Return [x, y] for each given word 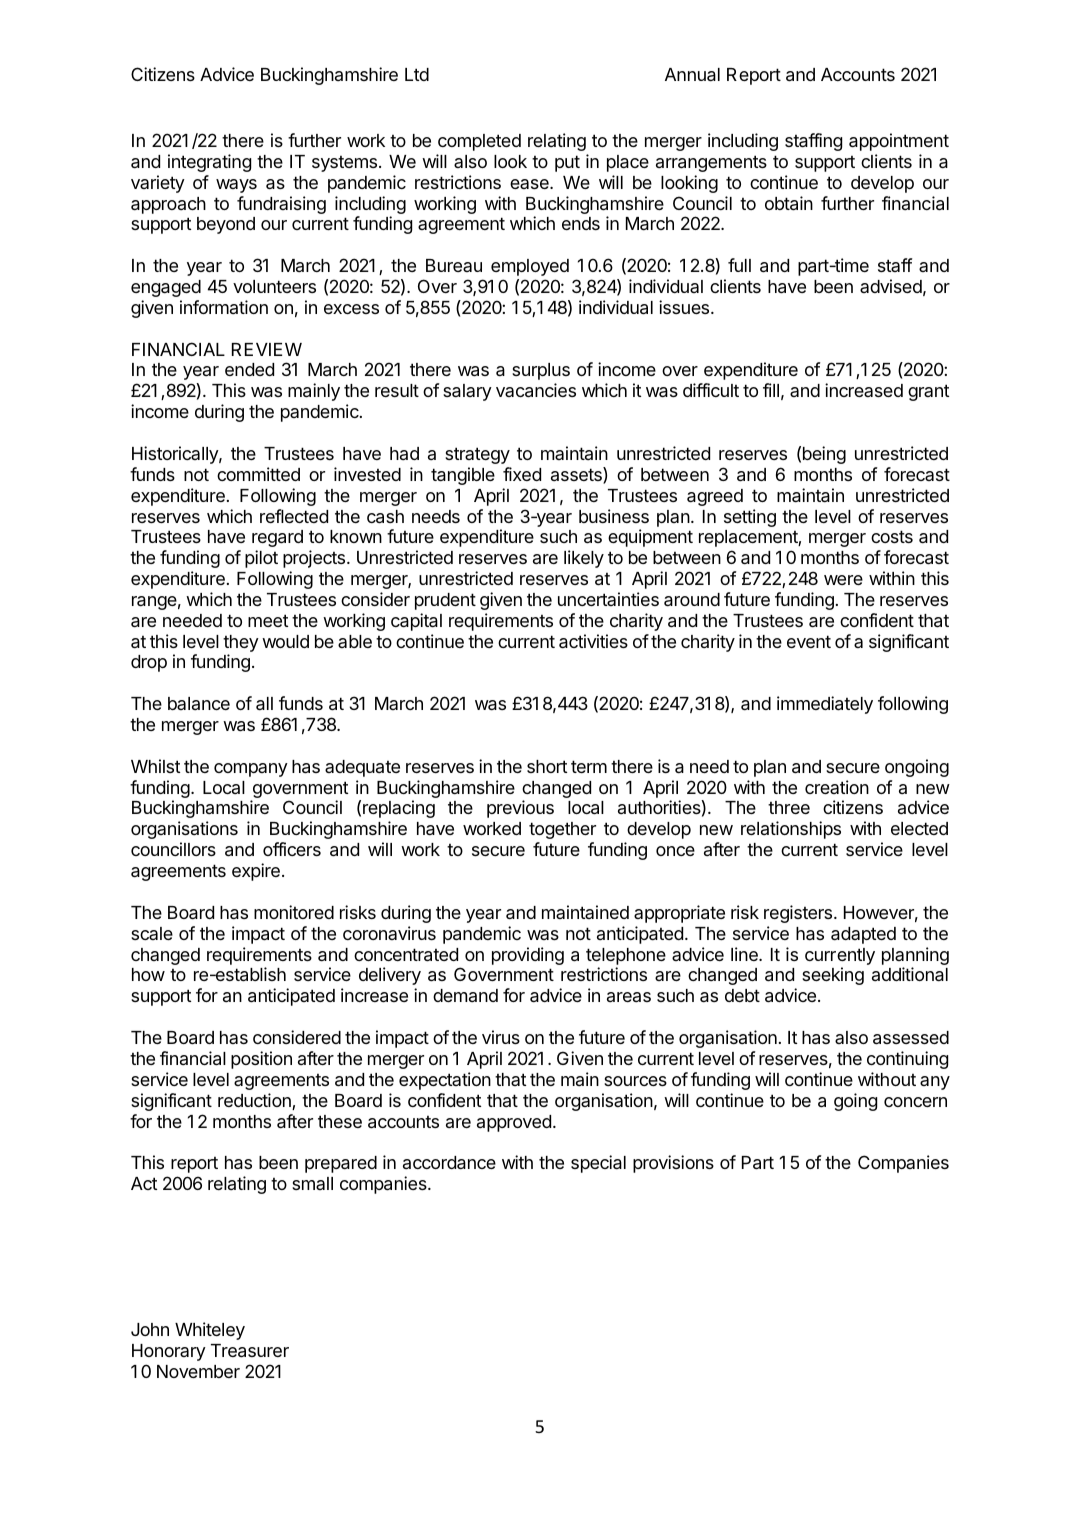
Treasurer [250, 1351]
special [598, 1164]
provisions [673, 1164]
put [567, 163]
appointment [899, 142]
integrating [209, 163]
